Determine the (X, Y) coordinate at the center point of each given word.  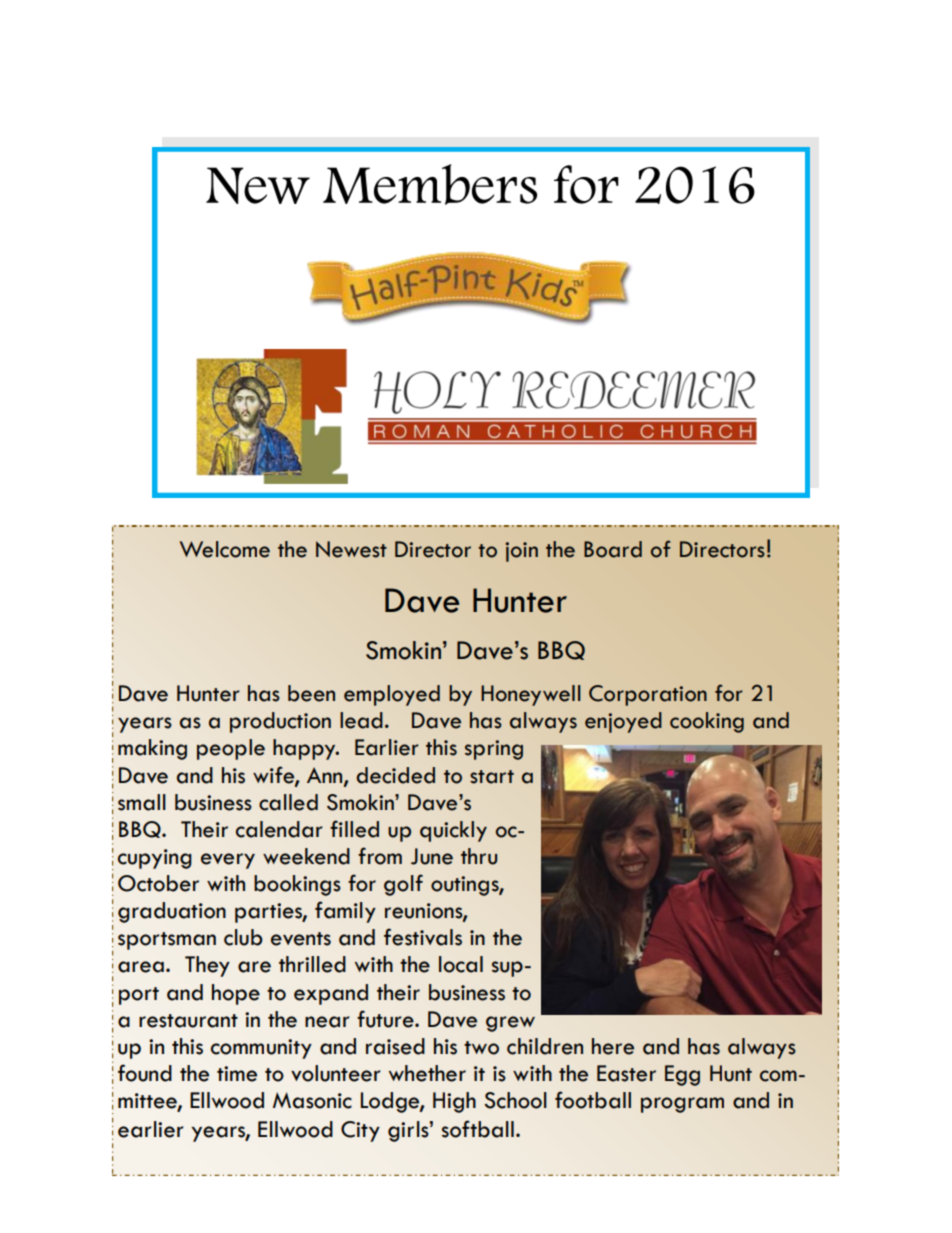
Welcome (225, 549)
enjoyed (623, 722)
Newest (351, 549)
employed (392, 695)
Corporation (648, 695)
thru (479, 856)
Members (430, 184)
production (280, 722)
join (521, 552)
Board (613, 549)
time (237, 1074)
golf (403, 885)
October (158, 883)
